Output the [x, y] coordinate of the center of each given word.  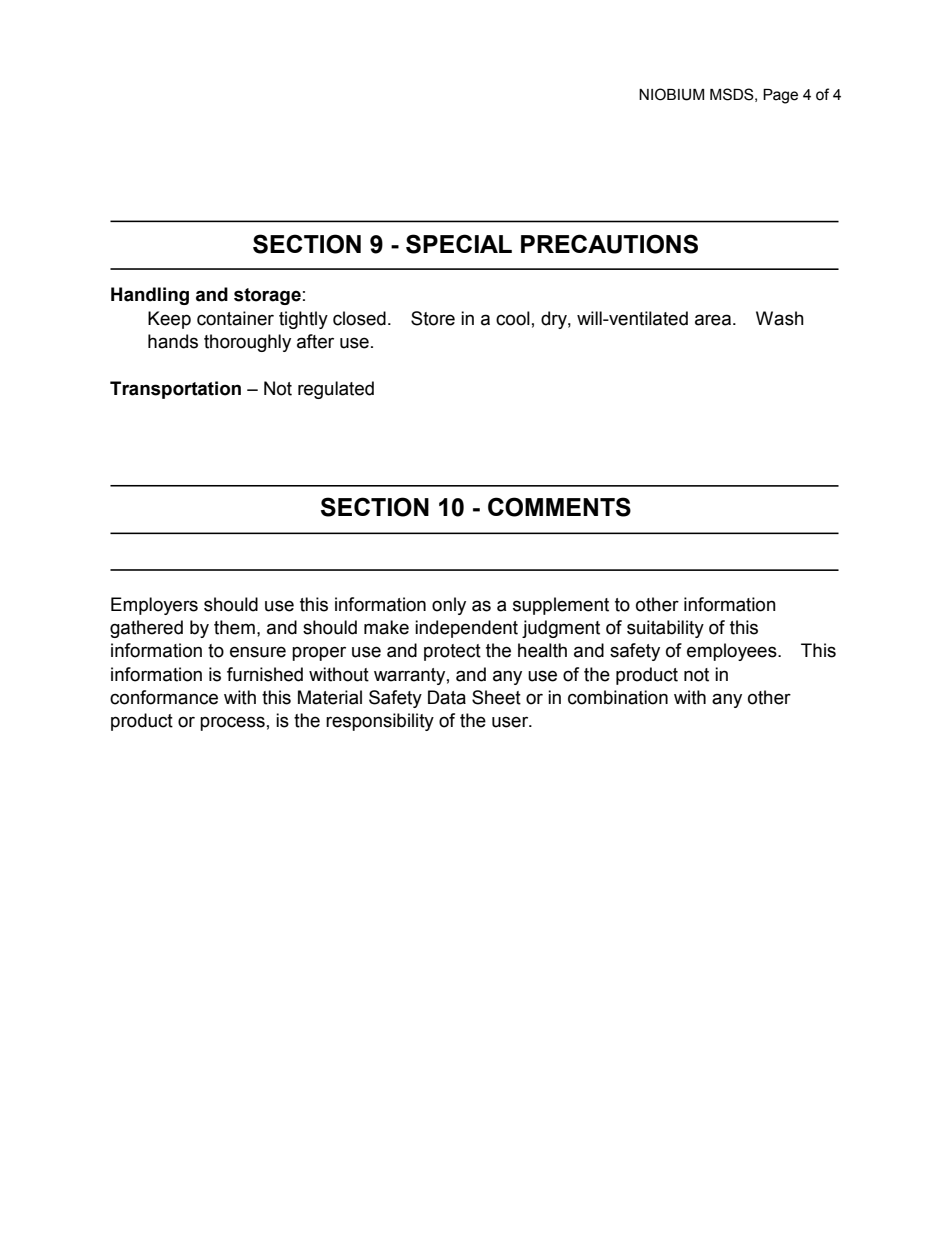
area [713, 320]
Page [780, 96]
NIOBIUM [671, 94]
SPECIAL [459, 244]
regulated [336, 390]
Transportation [175, 390]
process [232, 723]
